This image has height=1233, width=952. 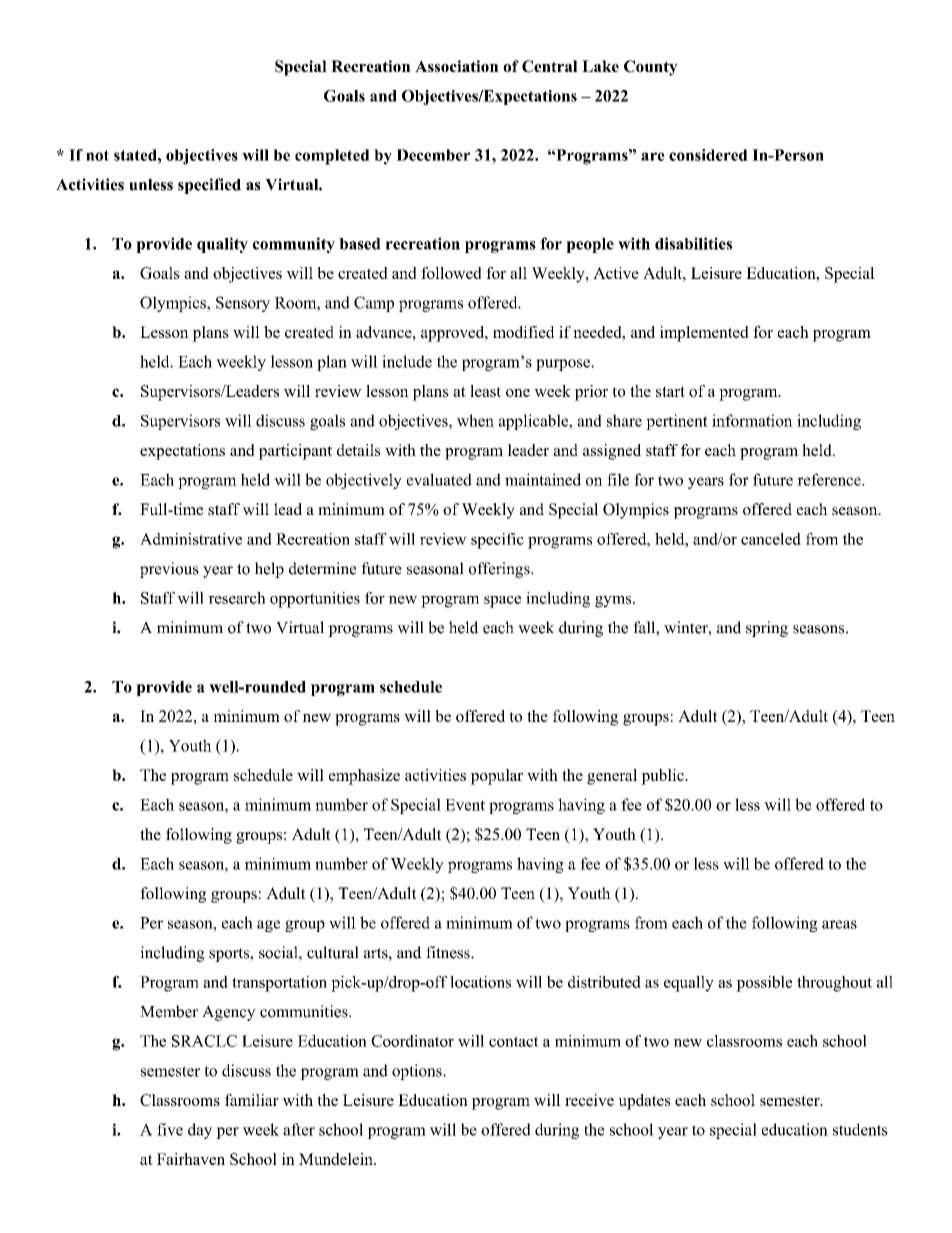 What do you see at coordinates (200, 1131) in the image?
I see `day` at bounding box center [200, 1131].
